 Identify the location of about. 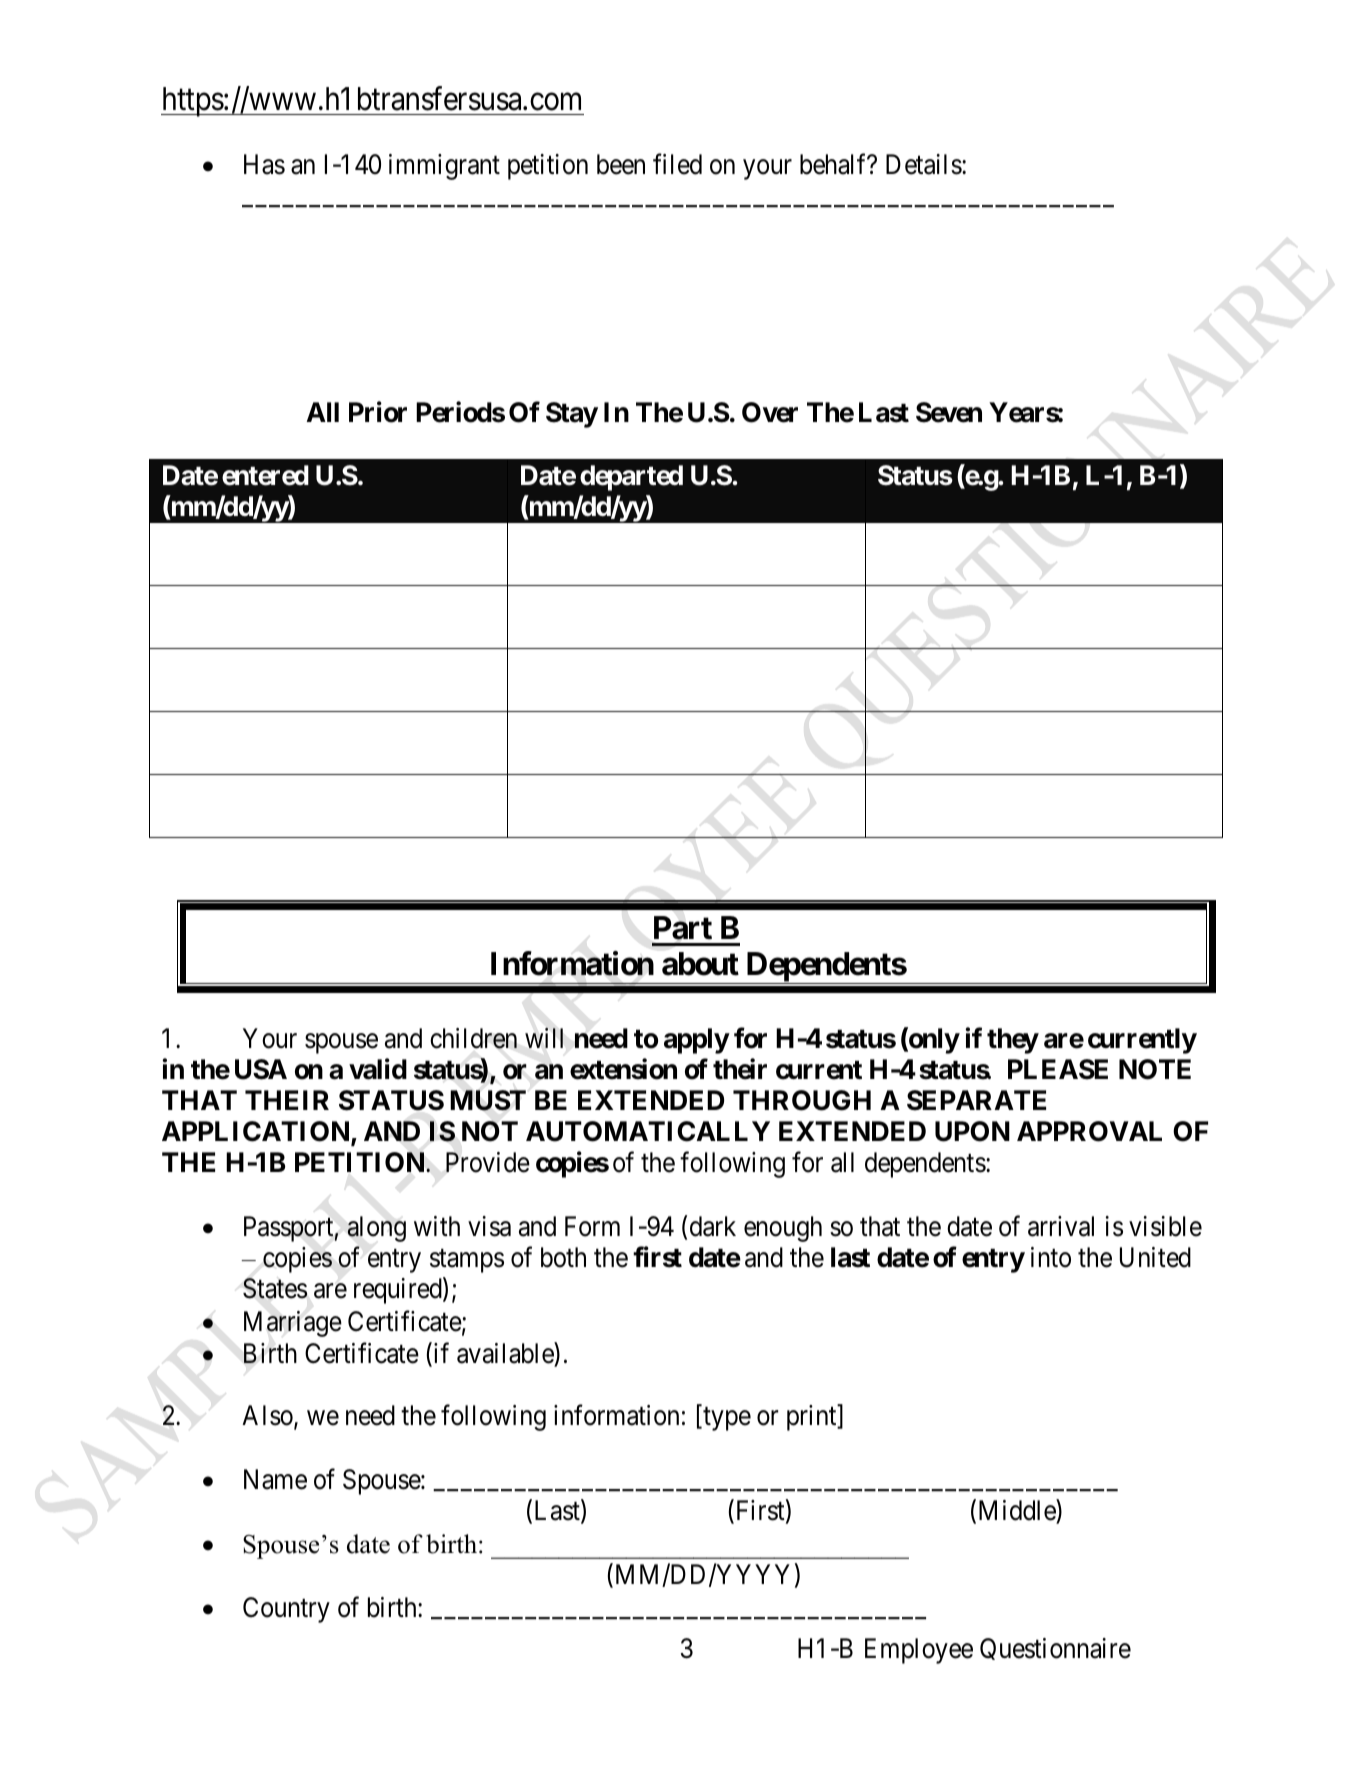
(700, 964).
